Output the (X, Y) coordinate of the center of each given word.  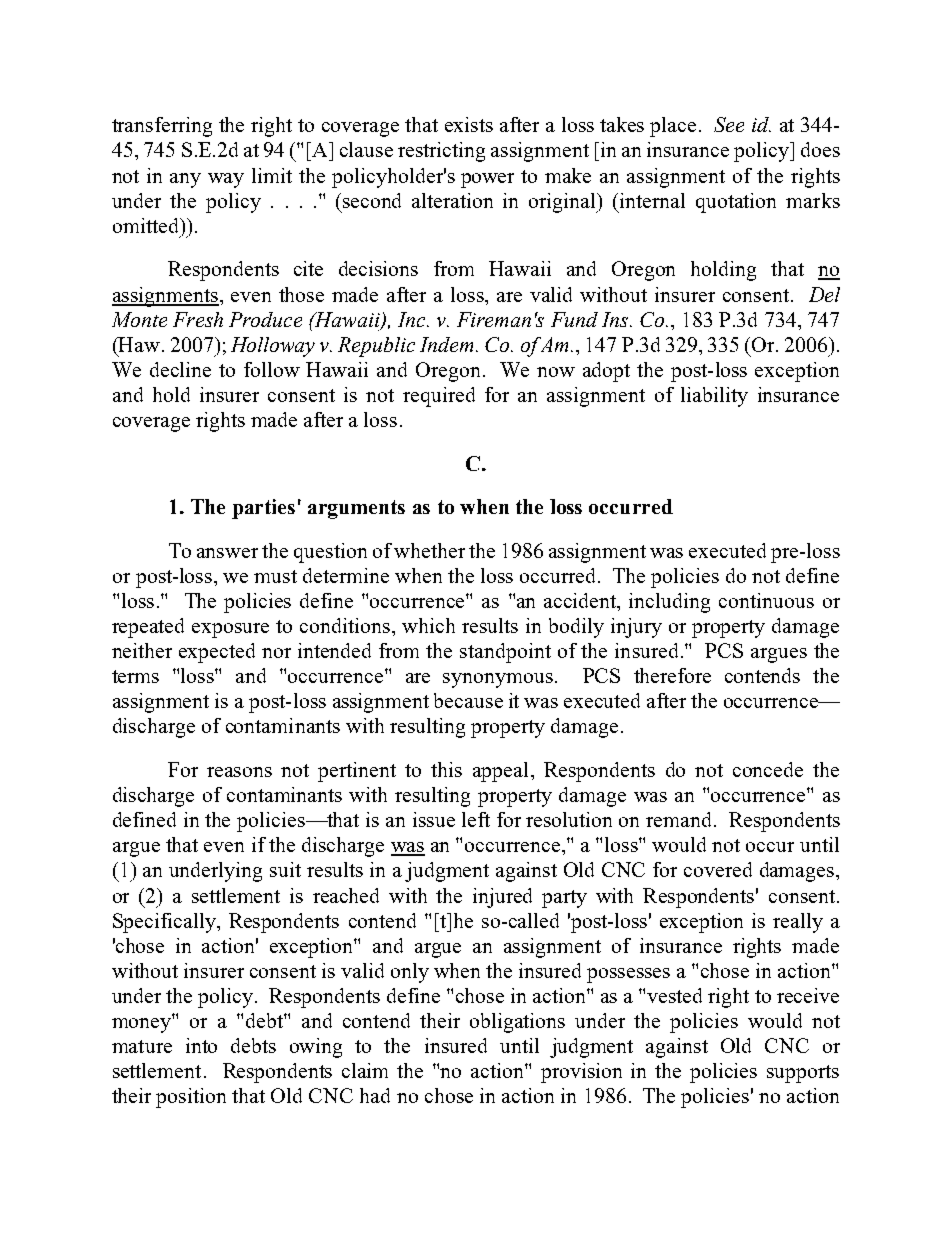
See (729, 124)
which (428, 625)
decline (180, 369)
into (201, 1045)
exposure (230, 630)
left (476, 819)
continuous (766, 600)
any (185, 180)
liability (714, 397)
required (439, 397)
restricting (441, 152)
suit (285, 869)
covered (718, 869)
